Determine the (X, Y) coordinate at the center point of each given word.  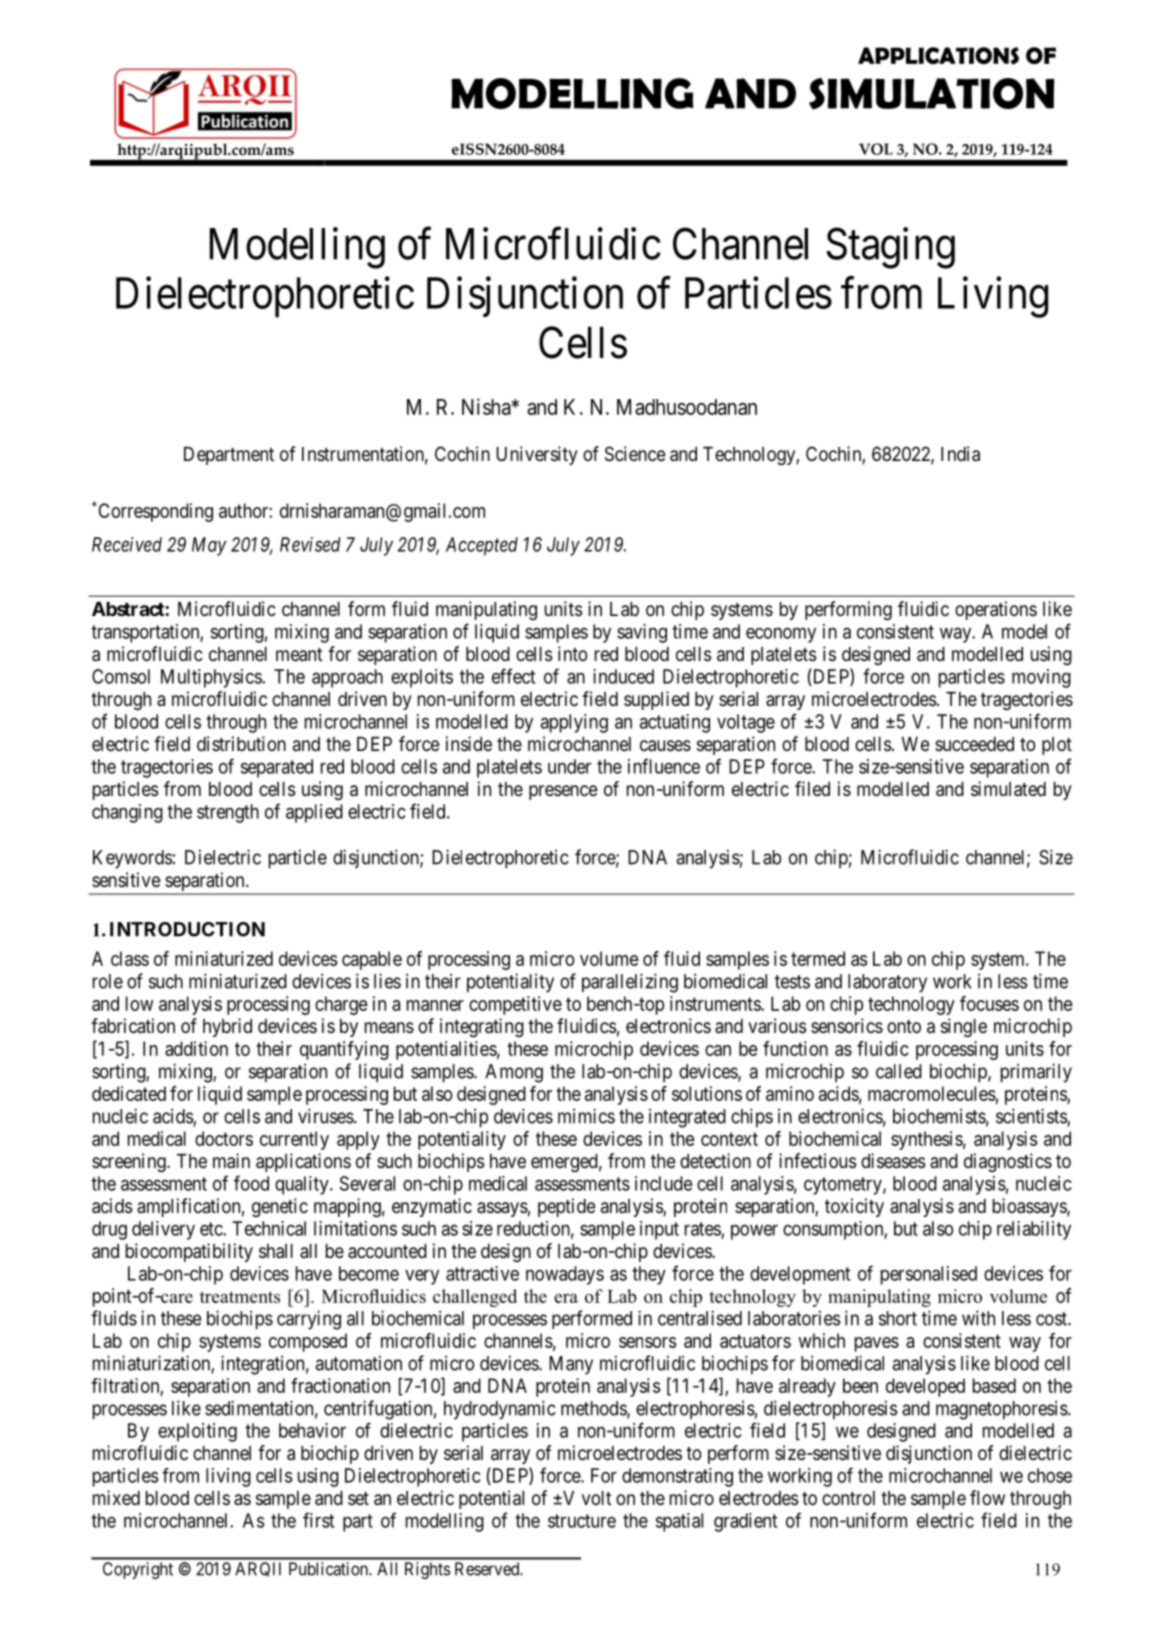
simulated (1008, 789)
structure (582, 1521)
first (318, 1520)
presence (563, 792)
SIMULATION (931, 94)
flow (987, 1497)
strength (228, 813)
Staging (890, 248)
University (537, 455)
